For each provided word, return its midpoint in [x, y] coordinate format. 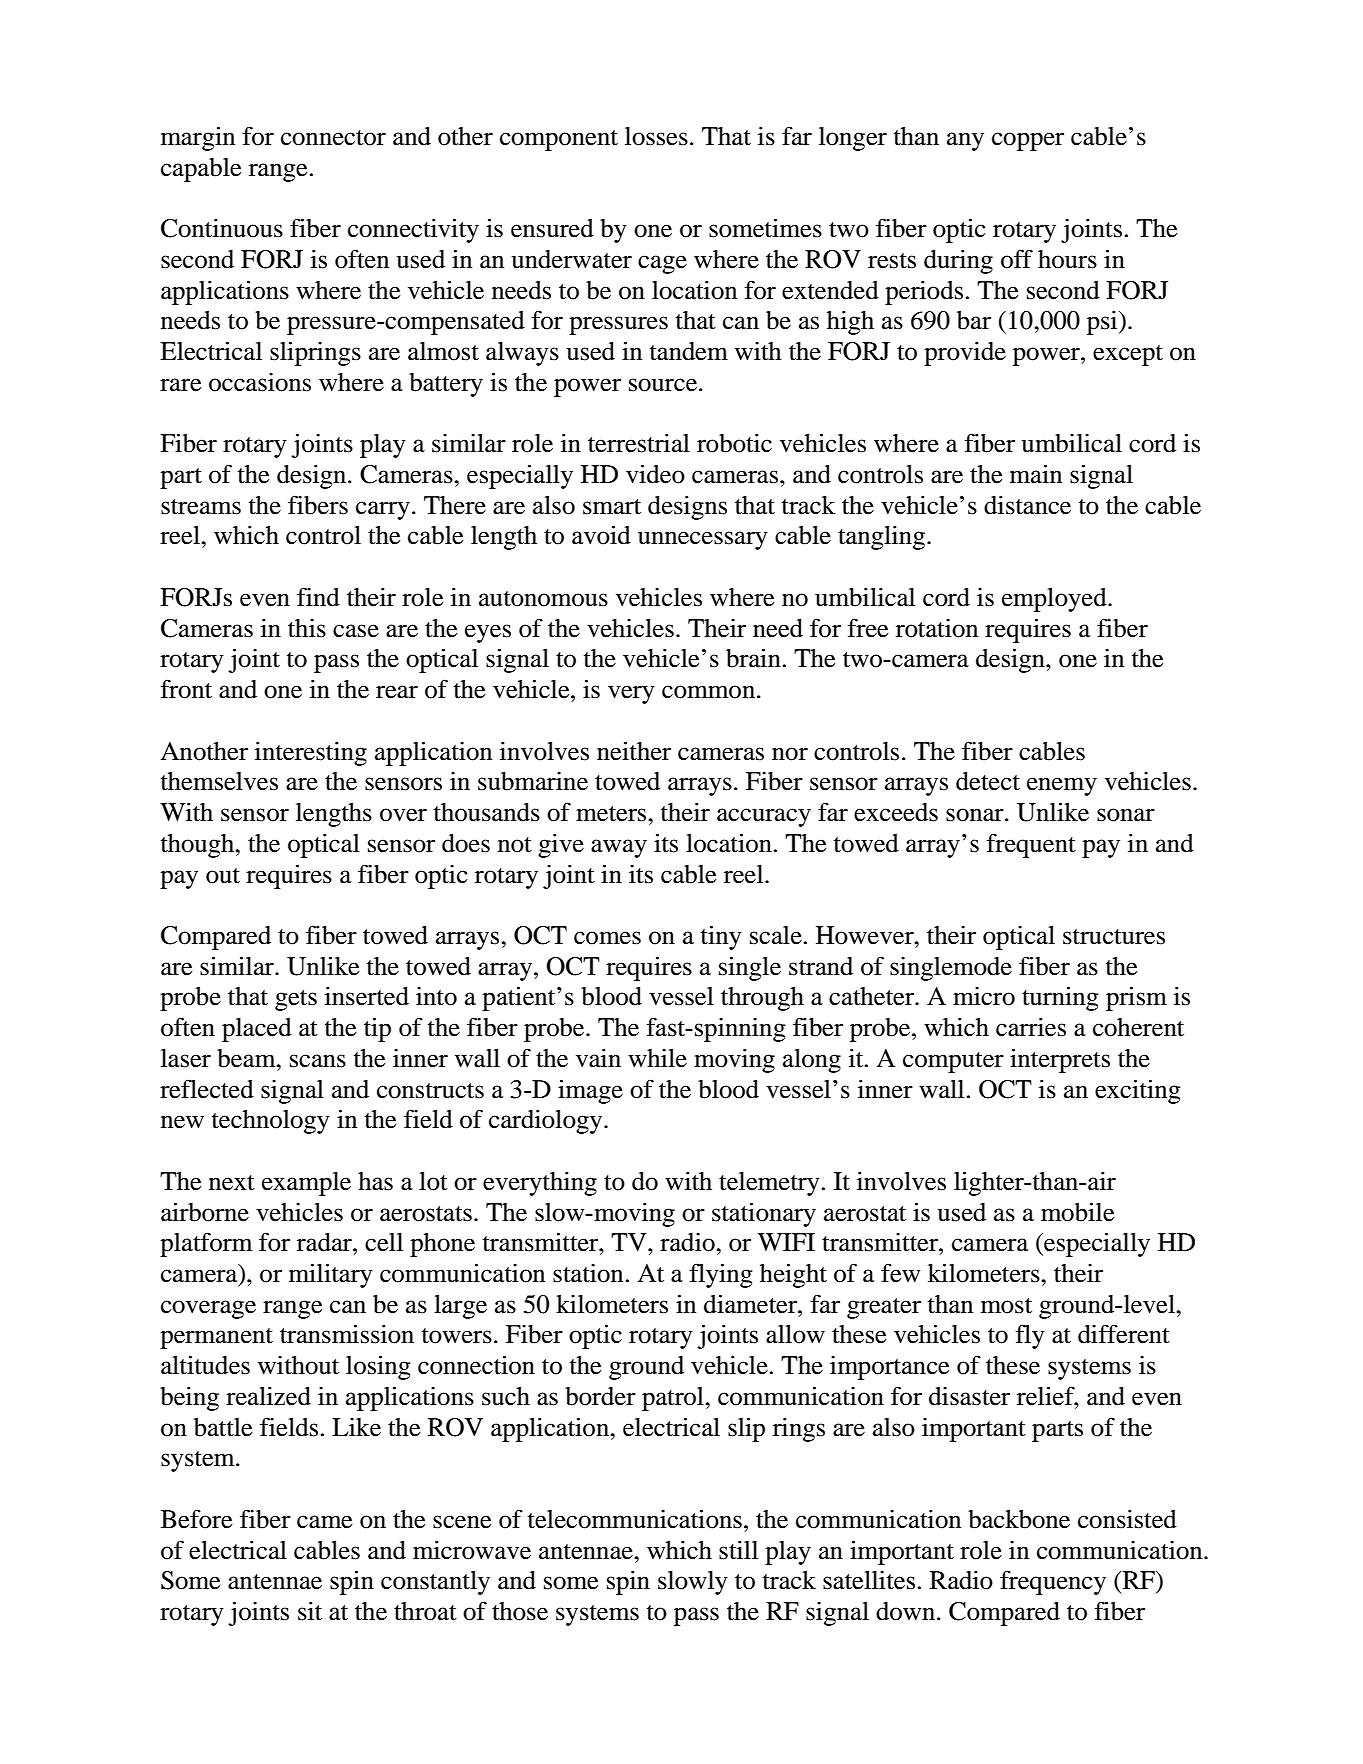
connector [333, 138]
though [199, 846]
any [965, 141]
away [619, 848]
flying [721, 1275]
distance [1027, 505]
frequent [1031, 845]
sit [310, 1611]
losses [656, 136]
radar [325, 1242]
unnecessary [703, 540]
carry [383, 510]
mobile [1077, 1212]
